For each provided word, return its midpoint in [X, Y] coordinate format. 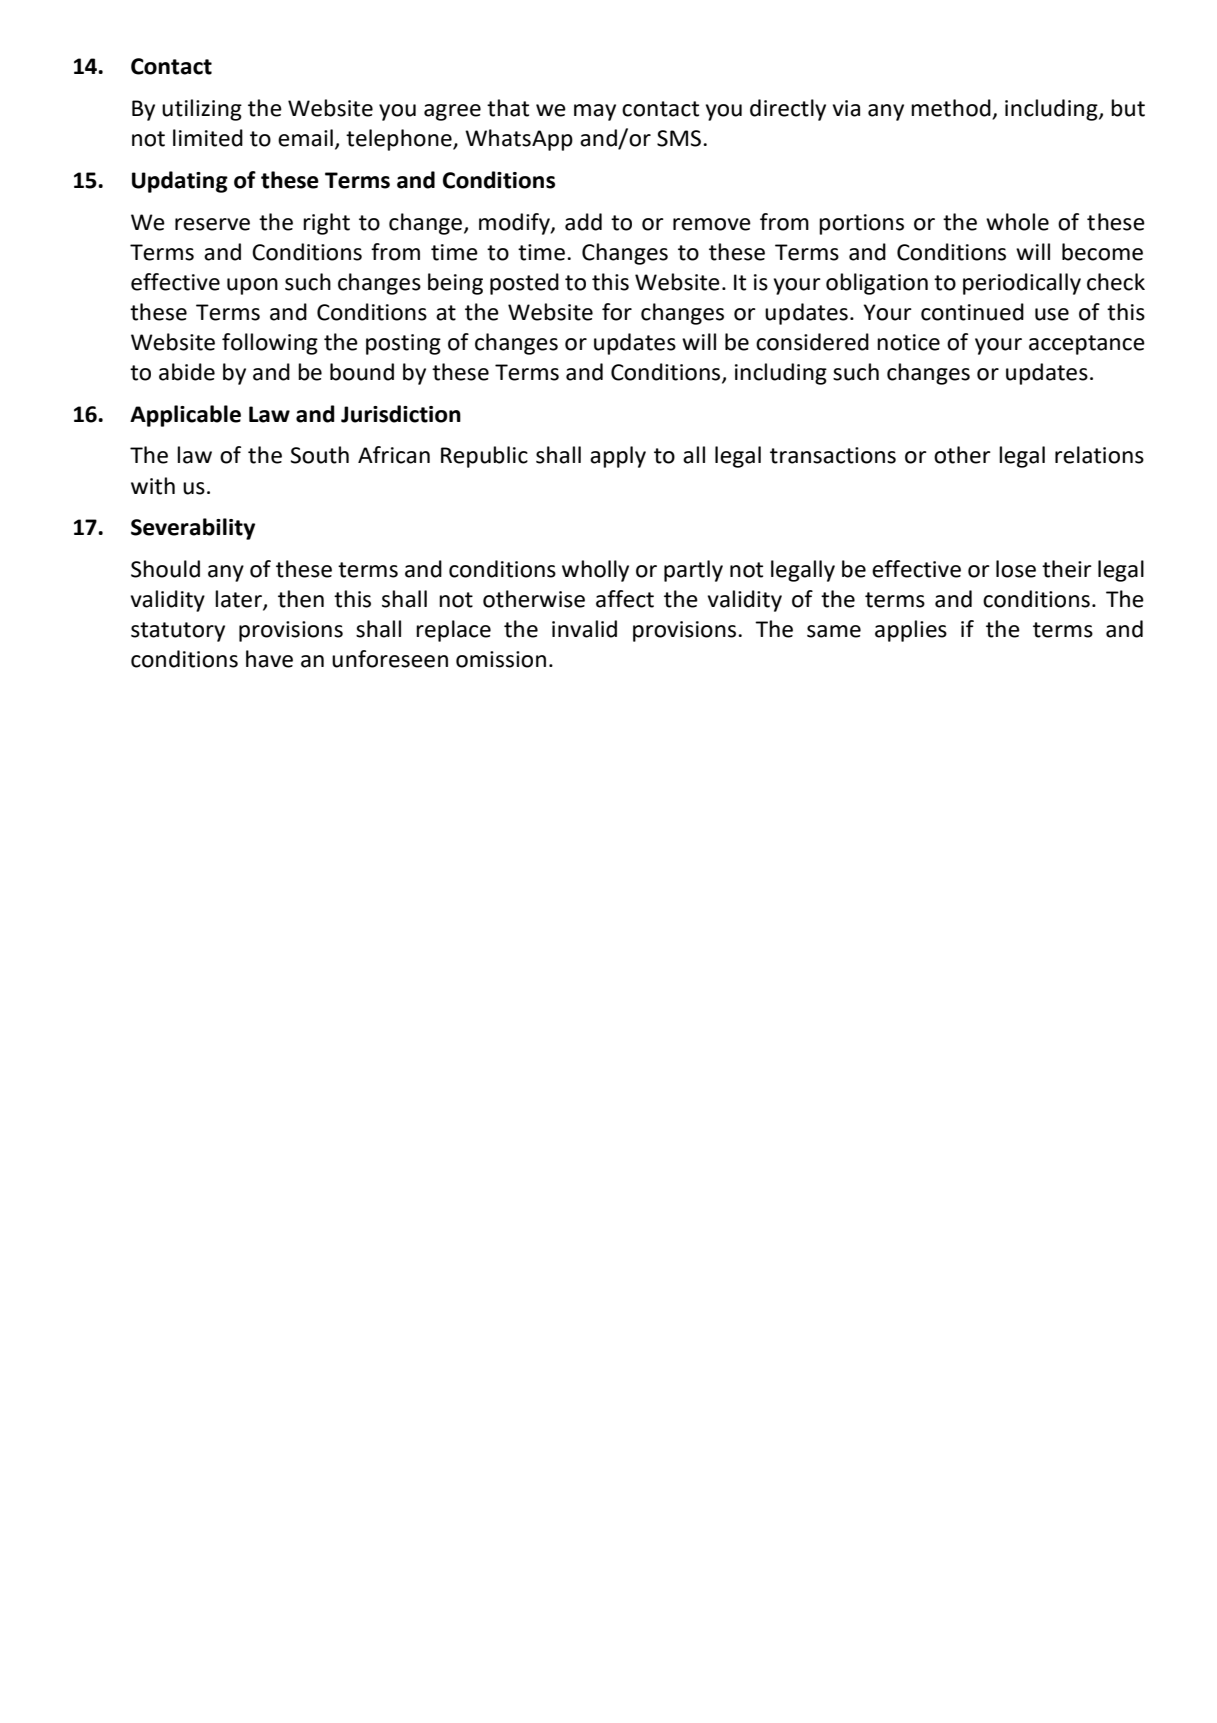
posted [524, 284]
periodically [1022, 284]
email [305, 138]
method [952, 109]
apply [618, 457]
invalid [584, 629]
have [269, 659]
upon [252, 286]
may [595, 112]
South [319, 455]
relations [1099, 455]
